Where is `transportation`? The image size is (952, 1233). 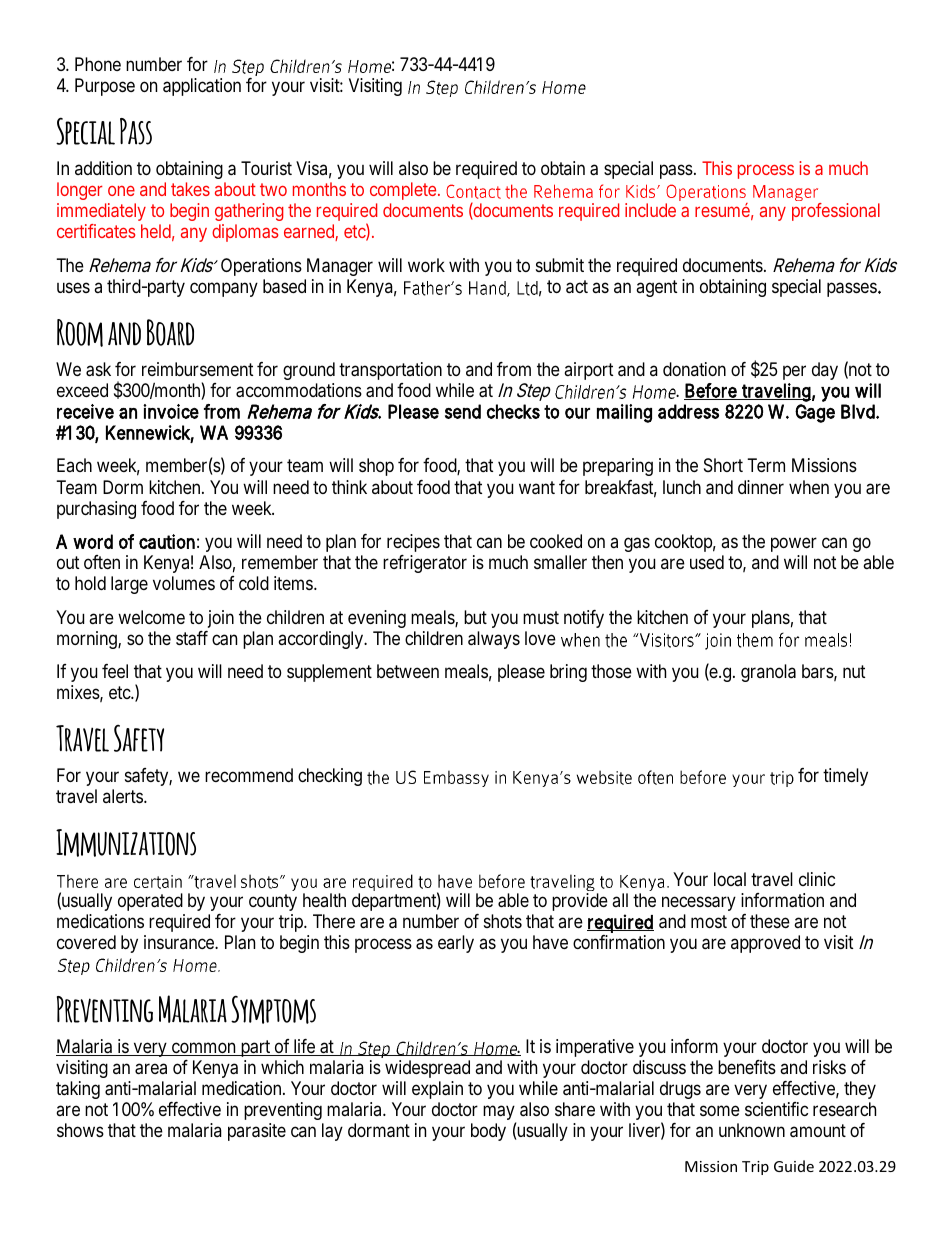 transportation is located at coordinates (390, 371).
